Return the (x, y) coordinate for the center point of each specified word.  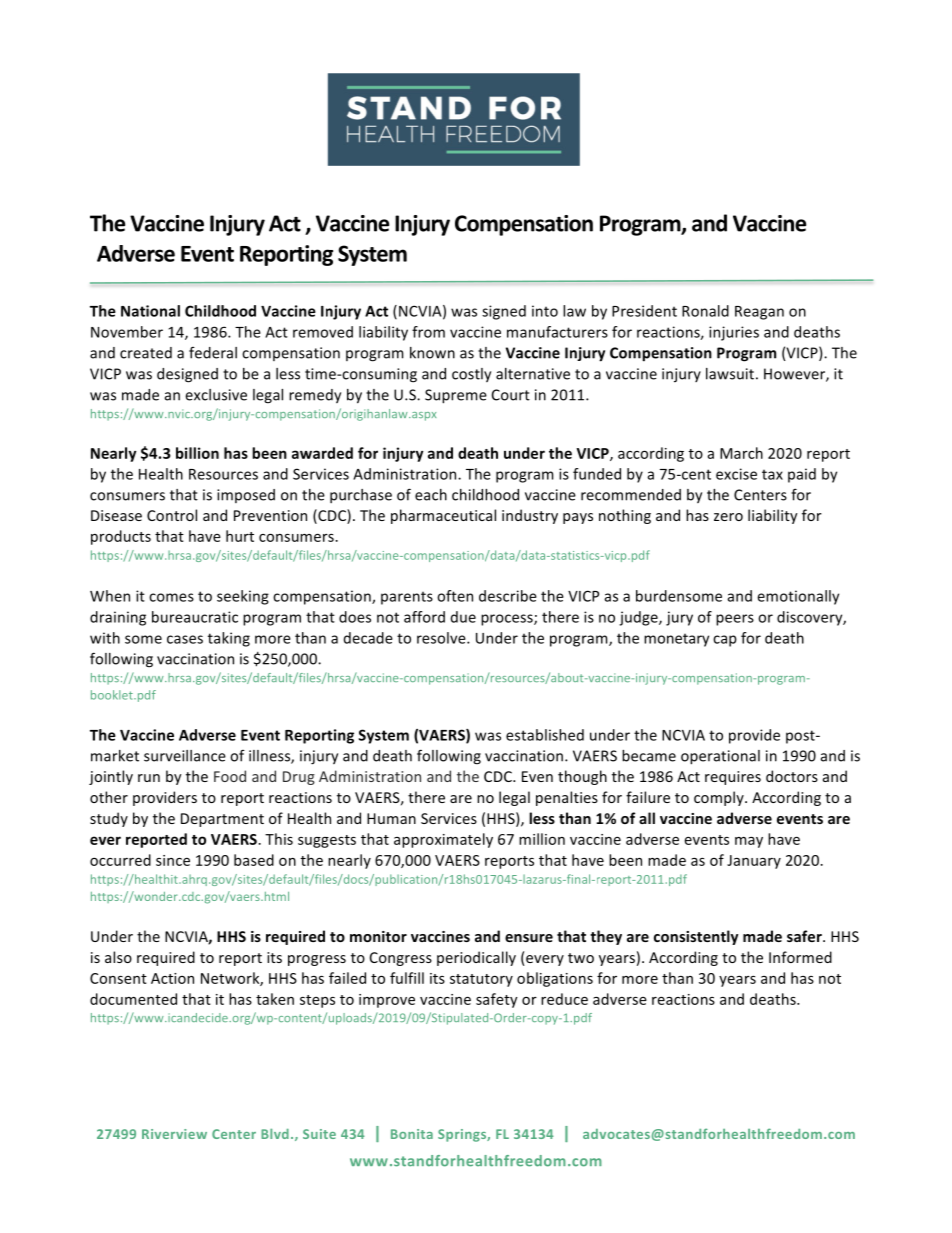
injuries (734, 333)
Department (222, 820)
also (118, 957)
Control (172, 515)
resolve (442, 638)
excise (736, 474)
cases (185, 639)
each (431, 495)
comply (720, 798)
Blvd (275, 1133)
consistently (696, 937)
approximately (443, 840)
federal (213, 353)
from (428, 332)
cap (725, 641)
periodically (476, 958)
